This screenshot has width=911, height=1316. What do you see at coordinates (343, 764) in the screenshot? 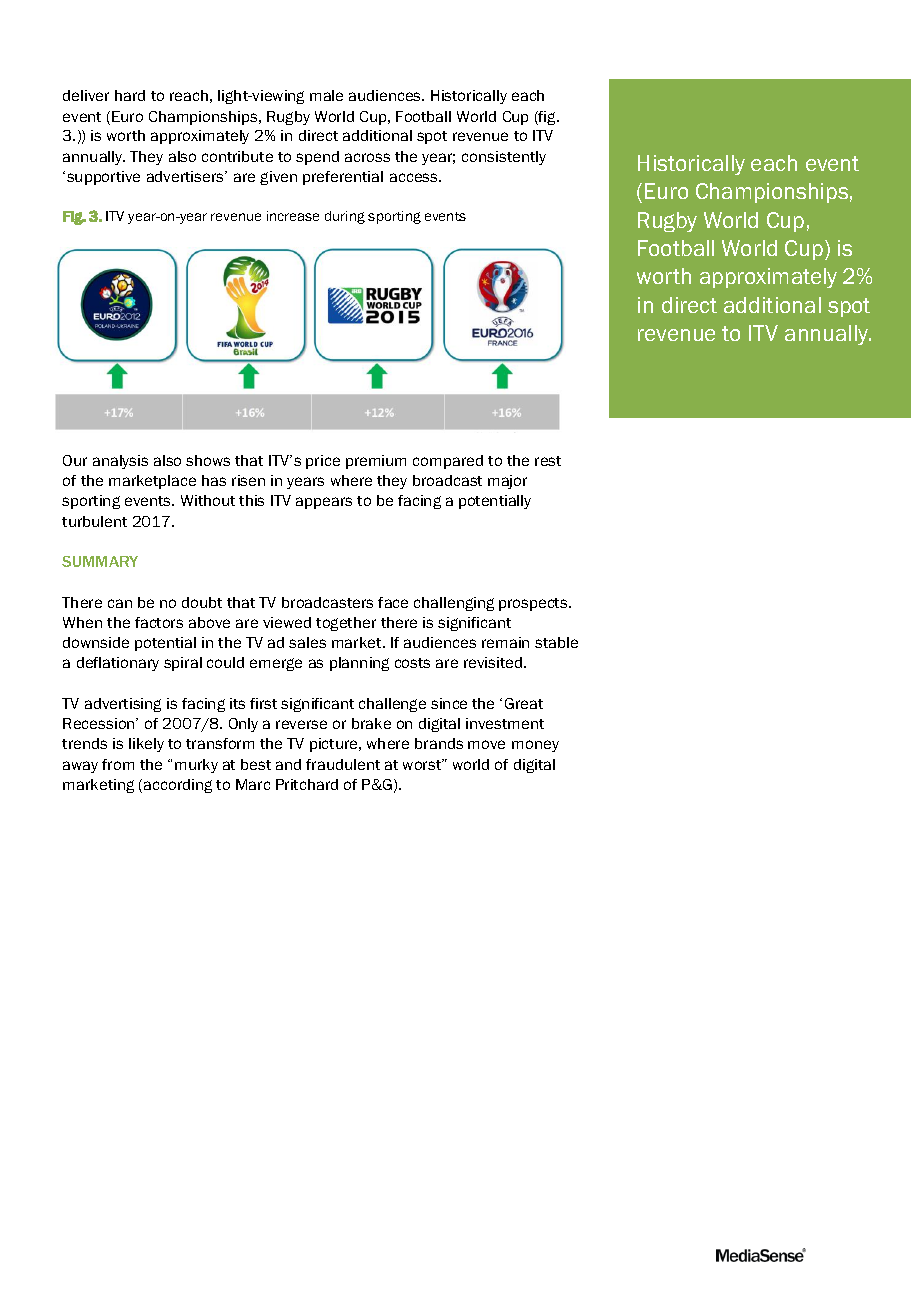
I see `fraudulent` at bounding box center [343, 764].
